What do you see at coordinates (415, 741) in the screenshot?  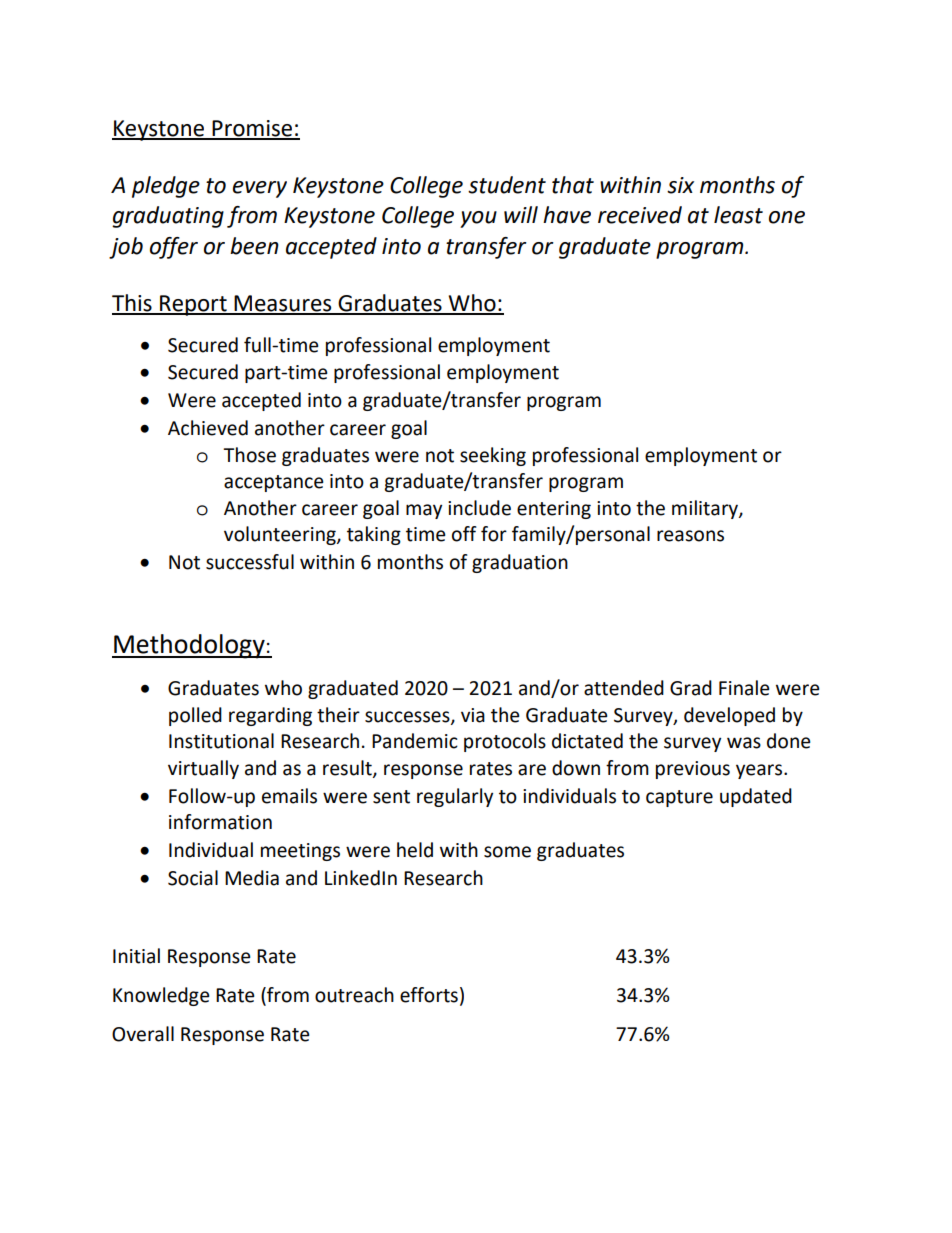 I see `Pandemic` at bounding box center [415, 741].
